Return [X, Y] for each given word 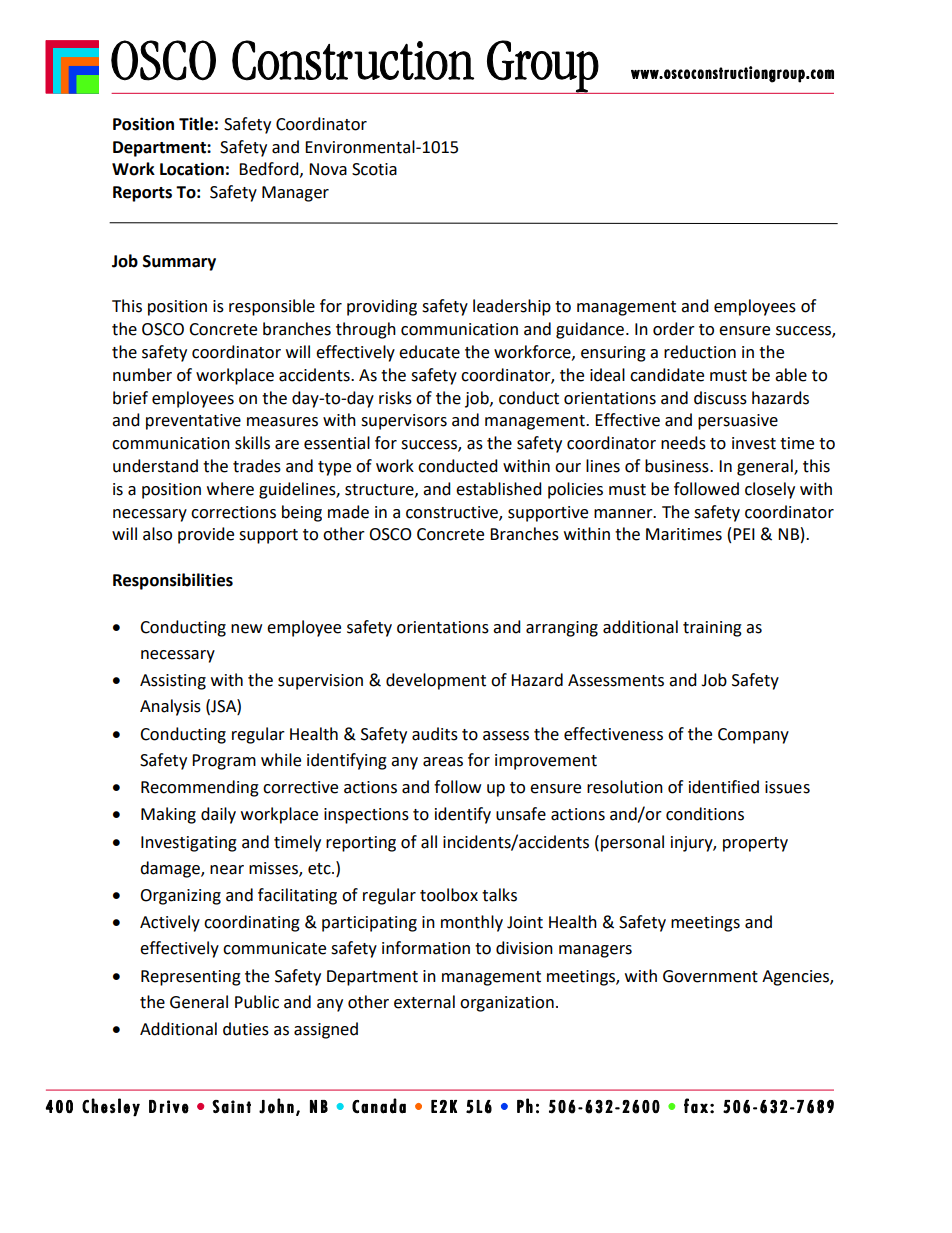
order [674, 329]
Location [192, 169]
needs [683, 443]
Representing [191, 978]
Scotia [374, 169]
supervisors [404, 422]
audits [435, 734]
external [424, 1002]
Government [710, 976]
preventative [193, 422]
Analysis [170, 707]
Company [753, 736]
